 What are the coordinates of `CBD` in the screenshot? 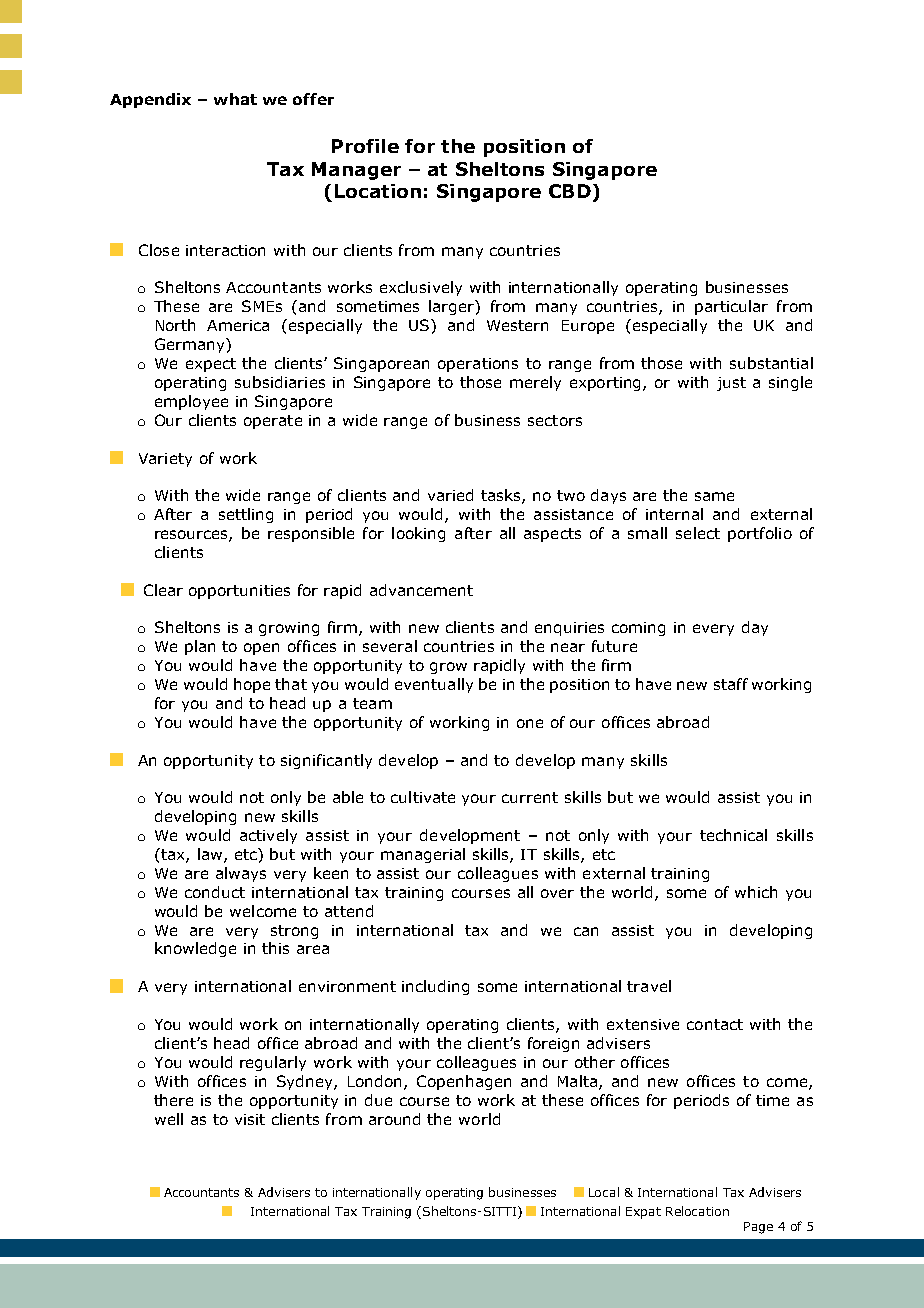 It's located at (570, 191).
